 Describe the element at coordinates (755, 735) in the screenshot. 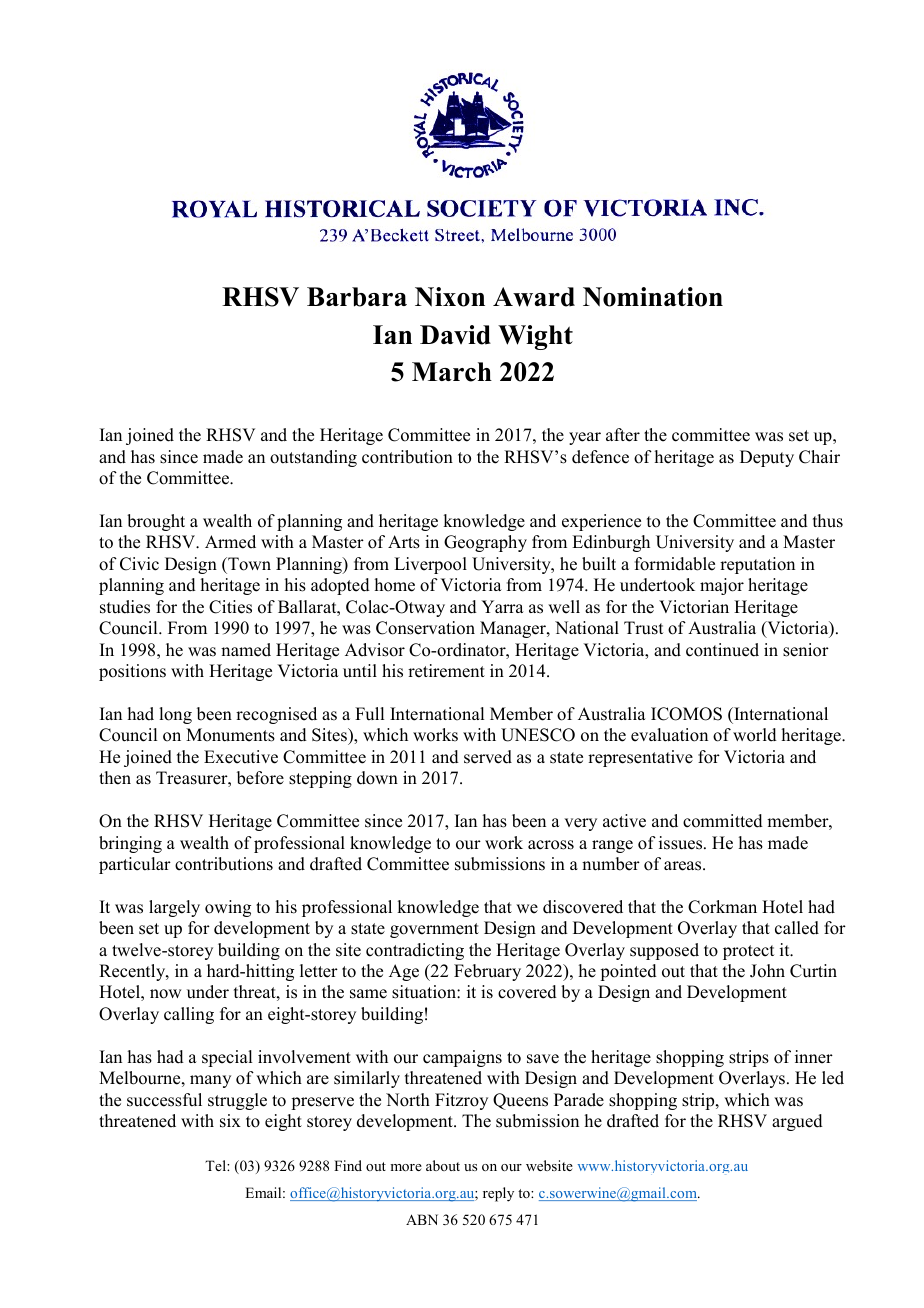

I see `world` at that location.
